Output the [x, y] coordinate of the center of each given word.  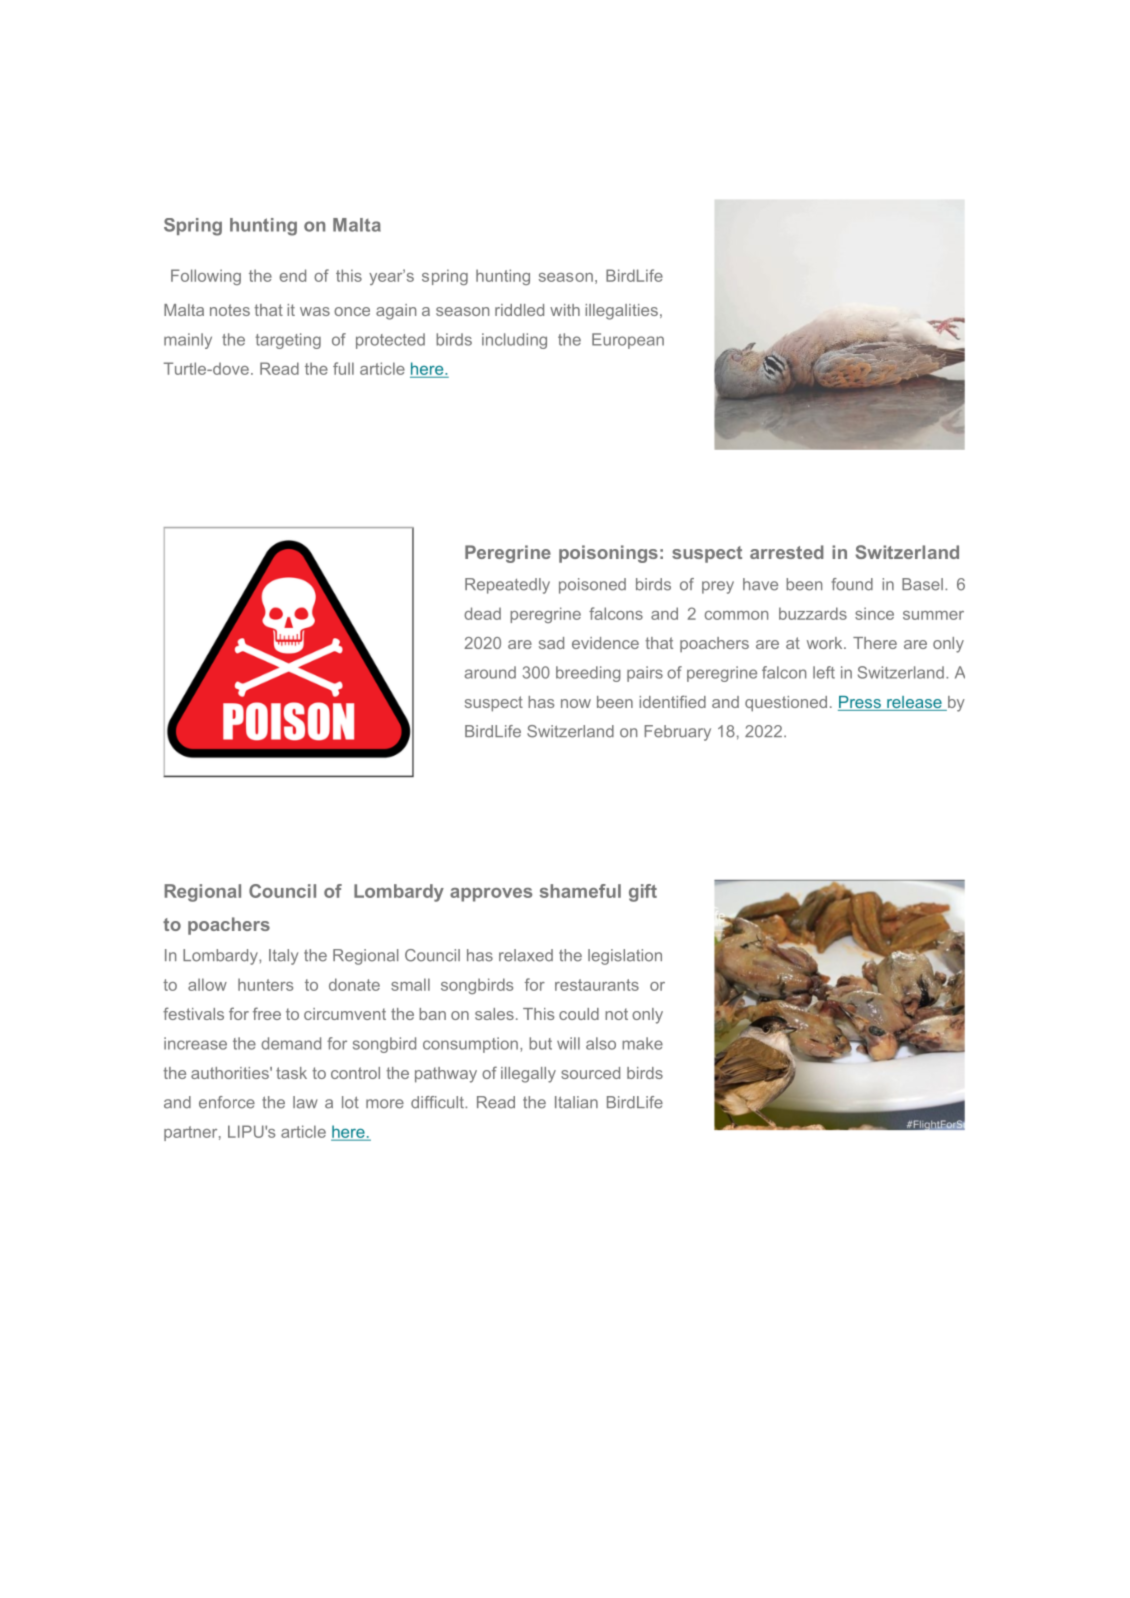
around [490, 672]
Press [860, 703]
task [291, 1073]
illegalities [621, 312]
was [315, 311]
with [565, 310]
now [576, 703]
